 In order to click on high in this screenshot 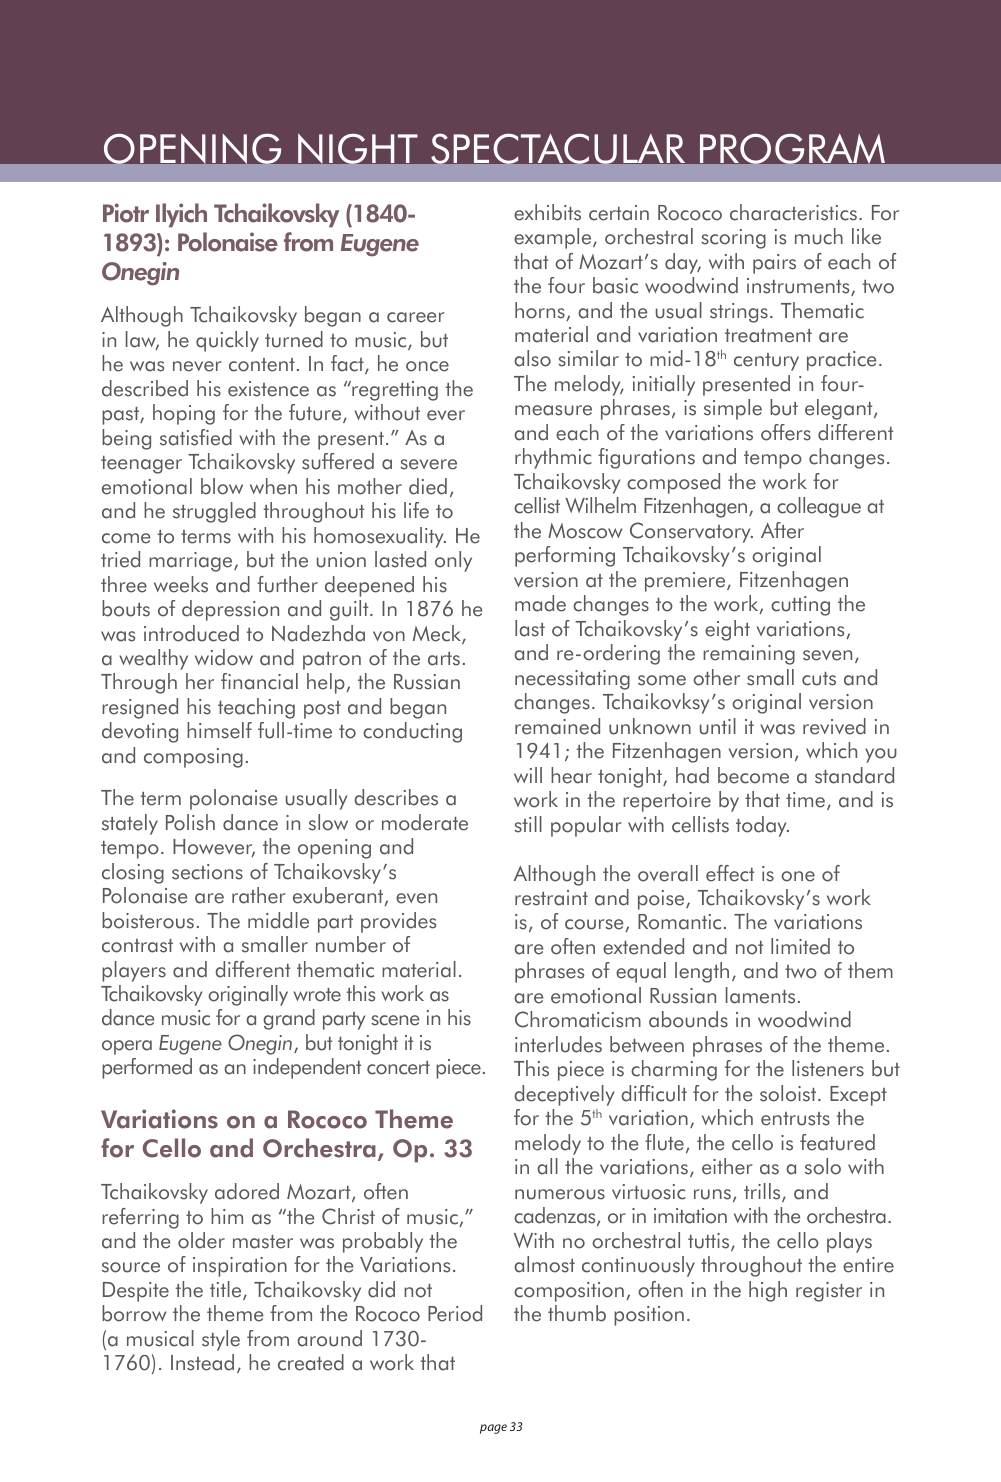, I will do `click(768, 1291)`.
